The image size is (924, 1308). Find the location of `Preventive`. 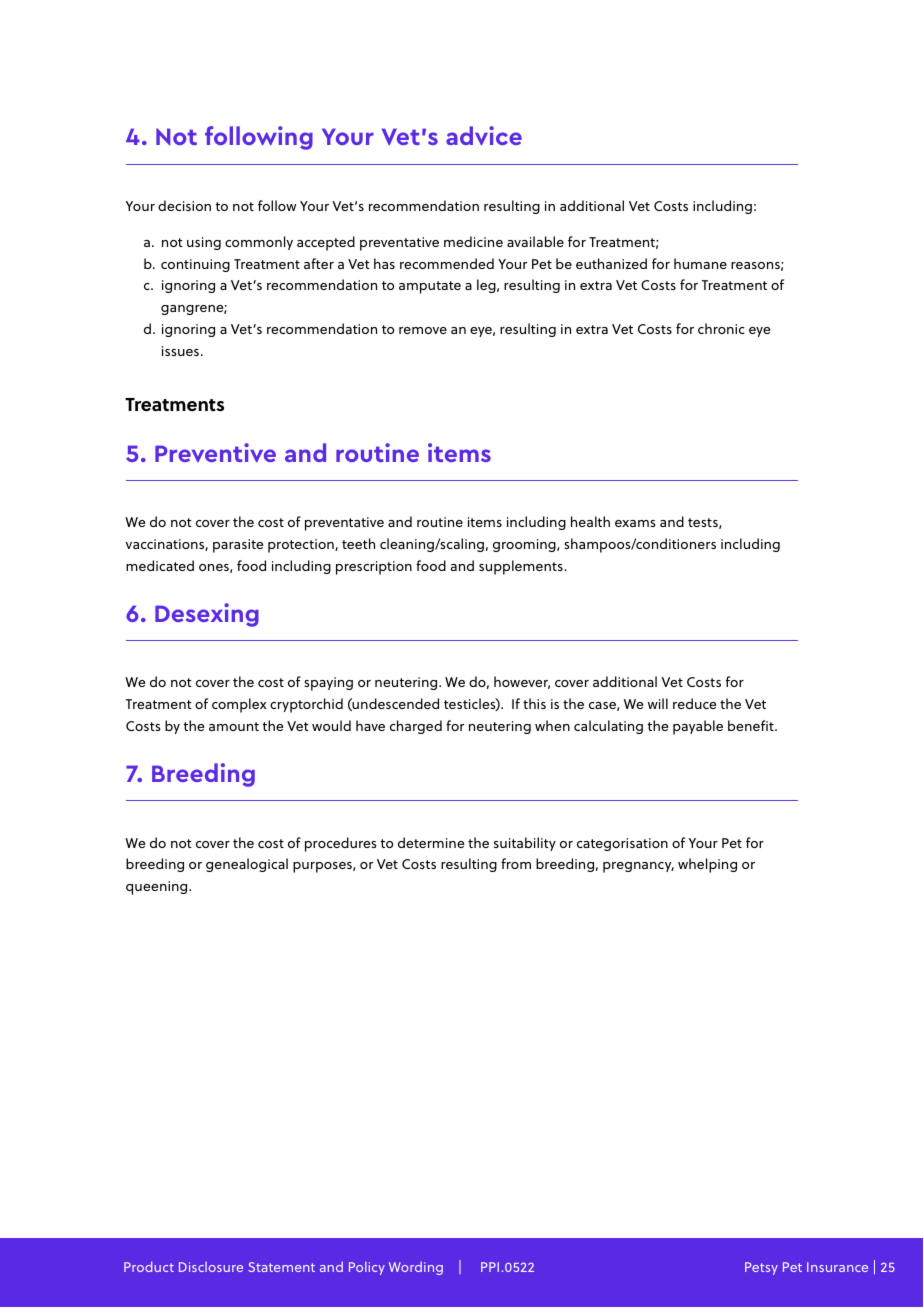

Preventive is located at coordinates (215, 452).
